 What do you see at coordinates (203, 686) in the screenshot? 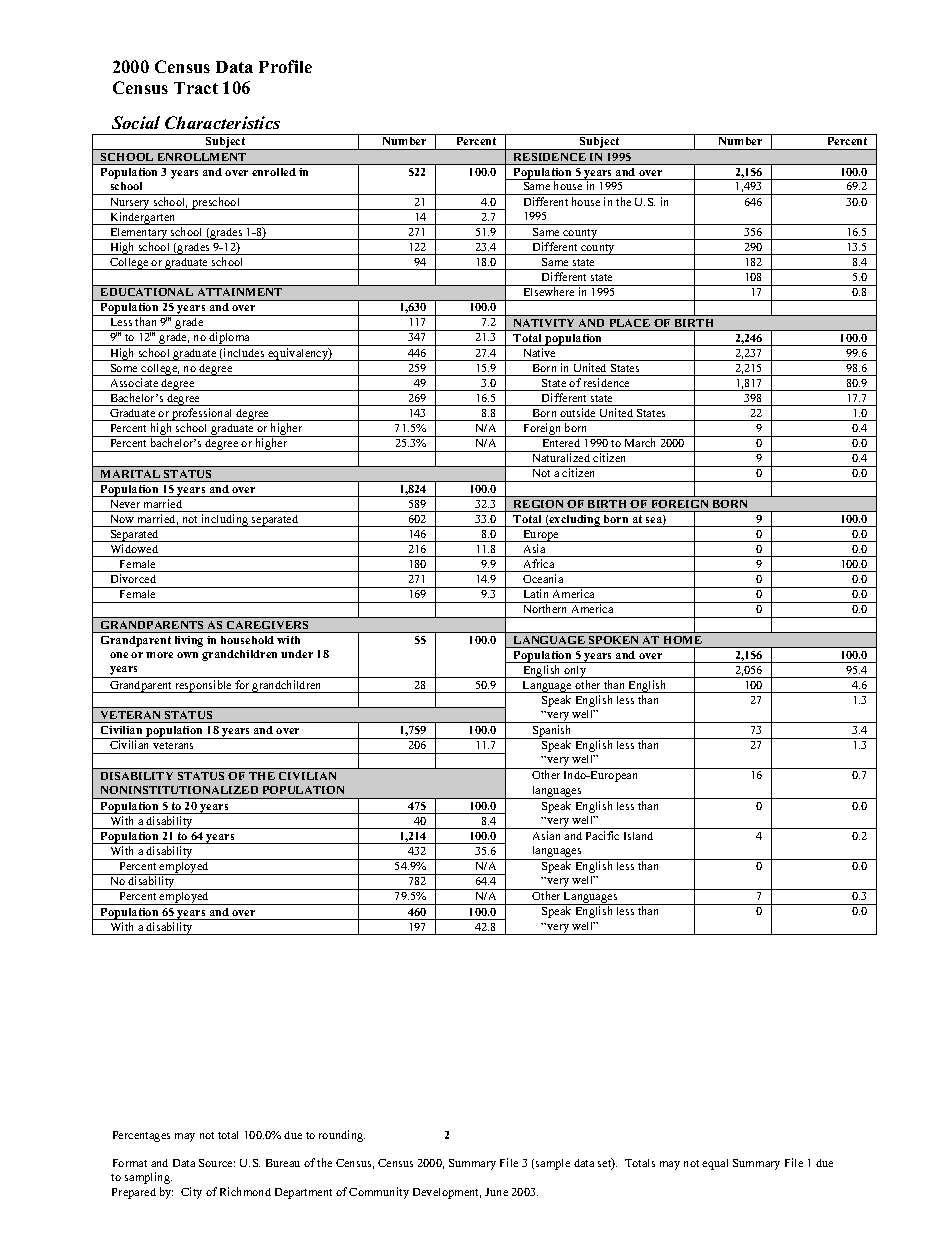
I see `responsible` at bounding box center [203, 686].
